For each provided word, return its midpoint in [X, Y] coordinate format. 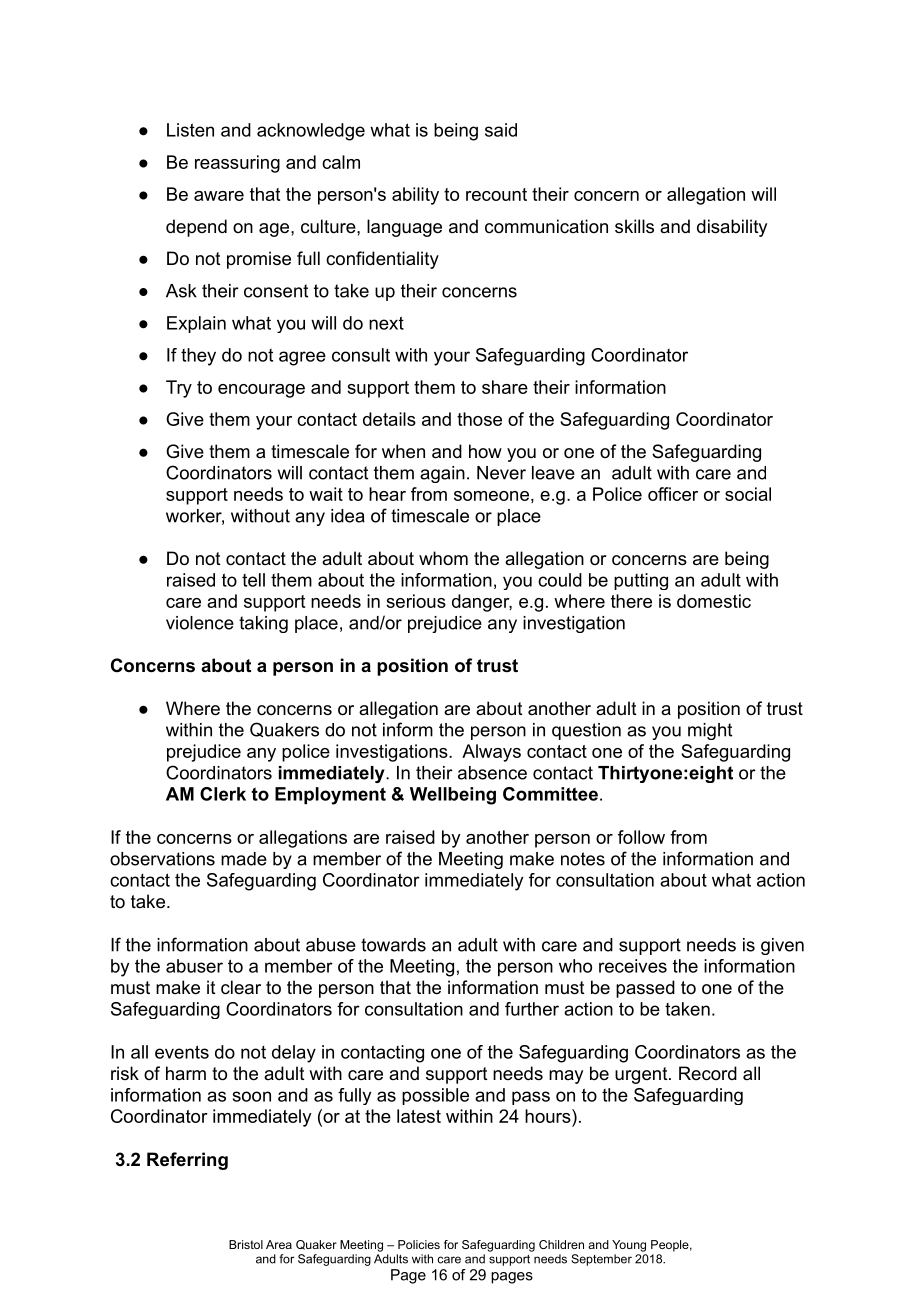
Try [179, 389]
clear [241, 987]
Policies [419, 1244]
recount [496, 194]
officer [673, 494]
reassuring [237, 164]
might [710, 731]
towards [393, 945]
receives [633, 966]
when [403, 451]
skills [634, 226]
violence [200, 623]
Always [491, 753]
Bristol [246, 1244]
